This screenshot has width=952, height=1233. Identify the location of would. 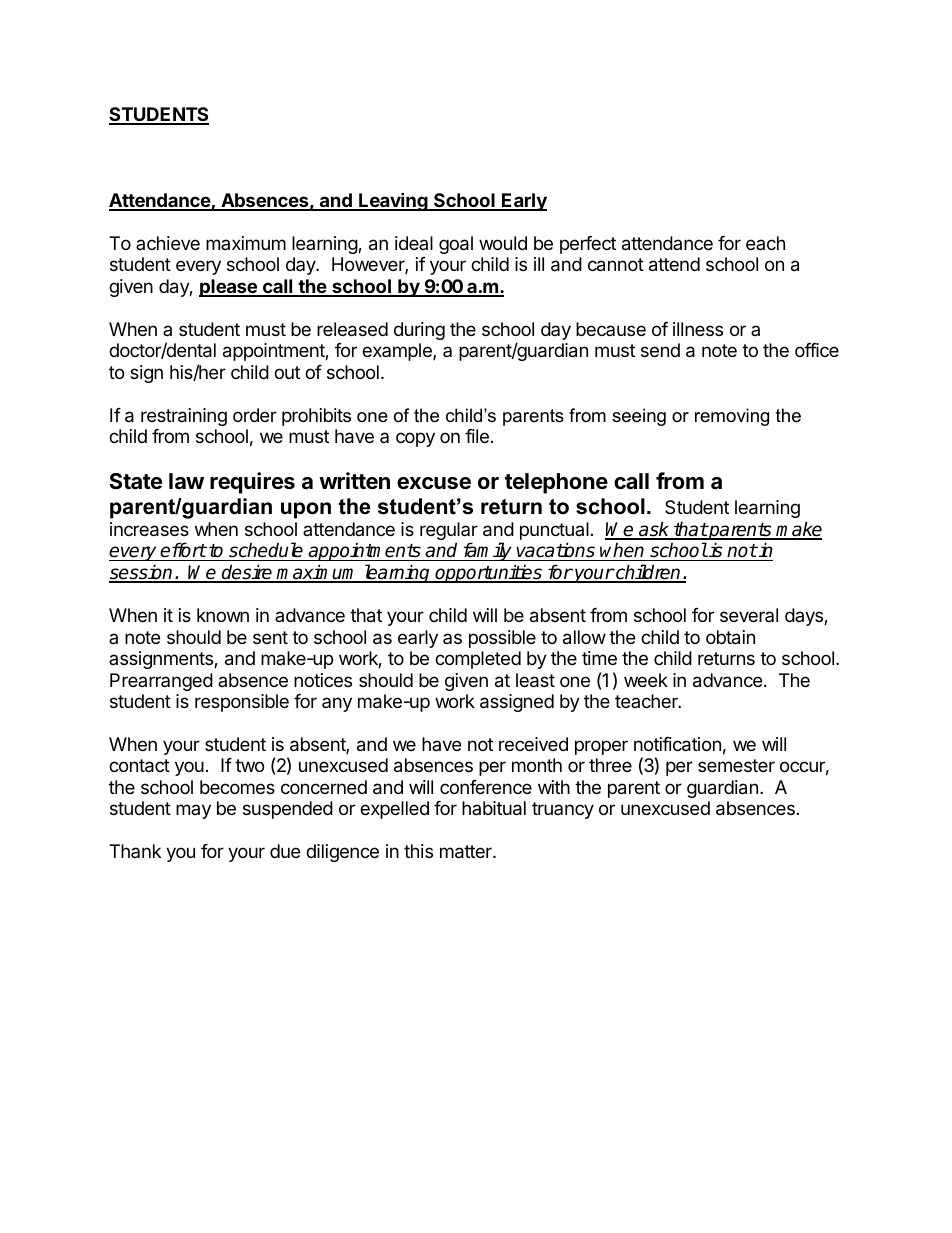
(503, 243).
